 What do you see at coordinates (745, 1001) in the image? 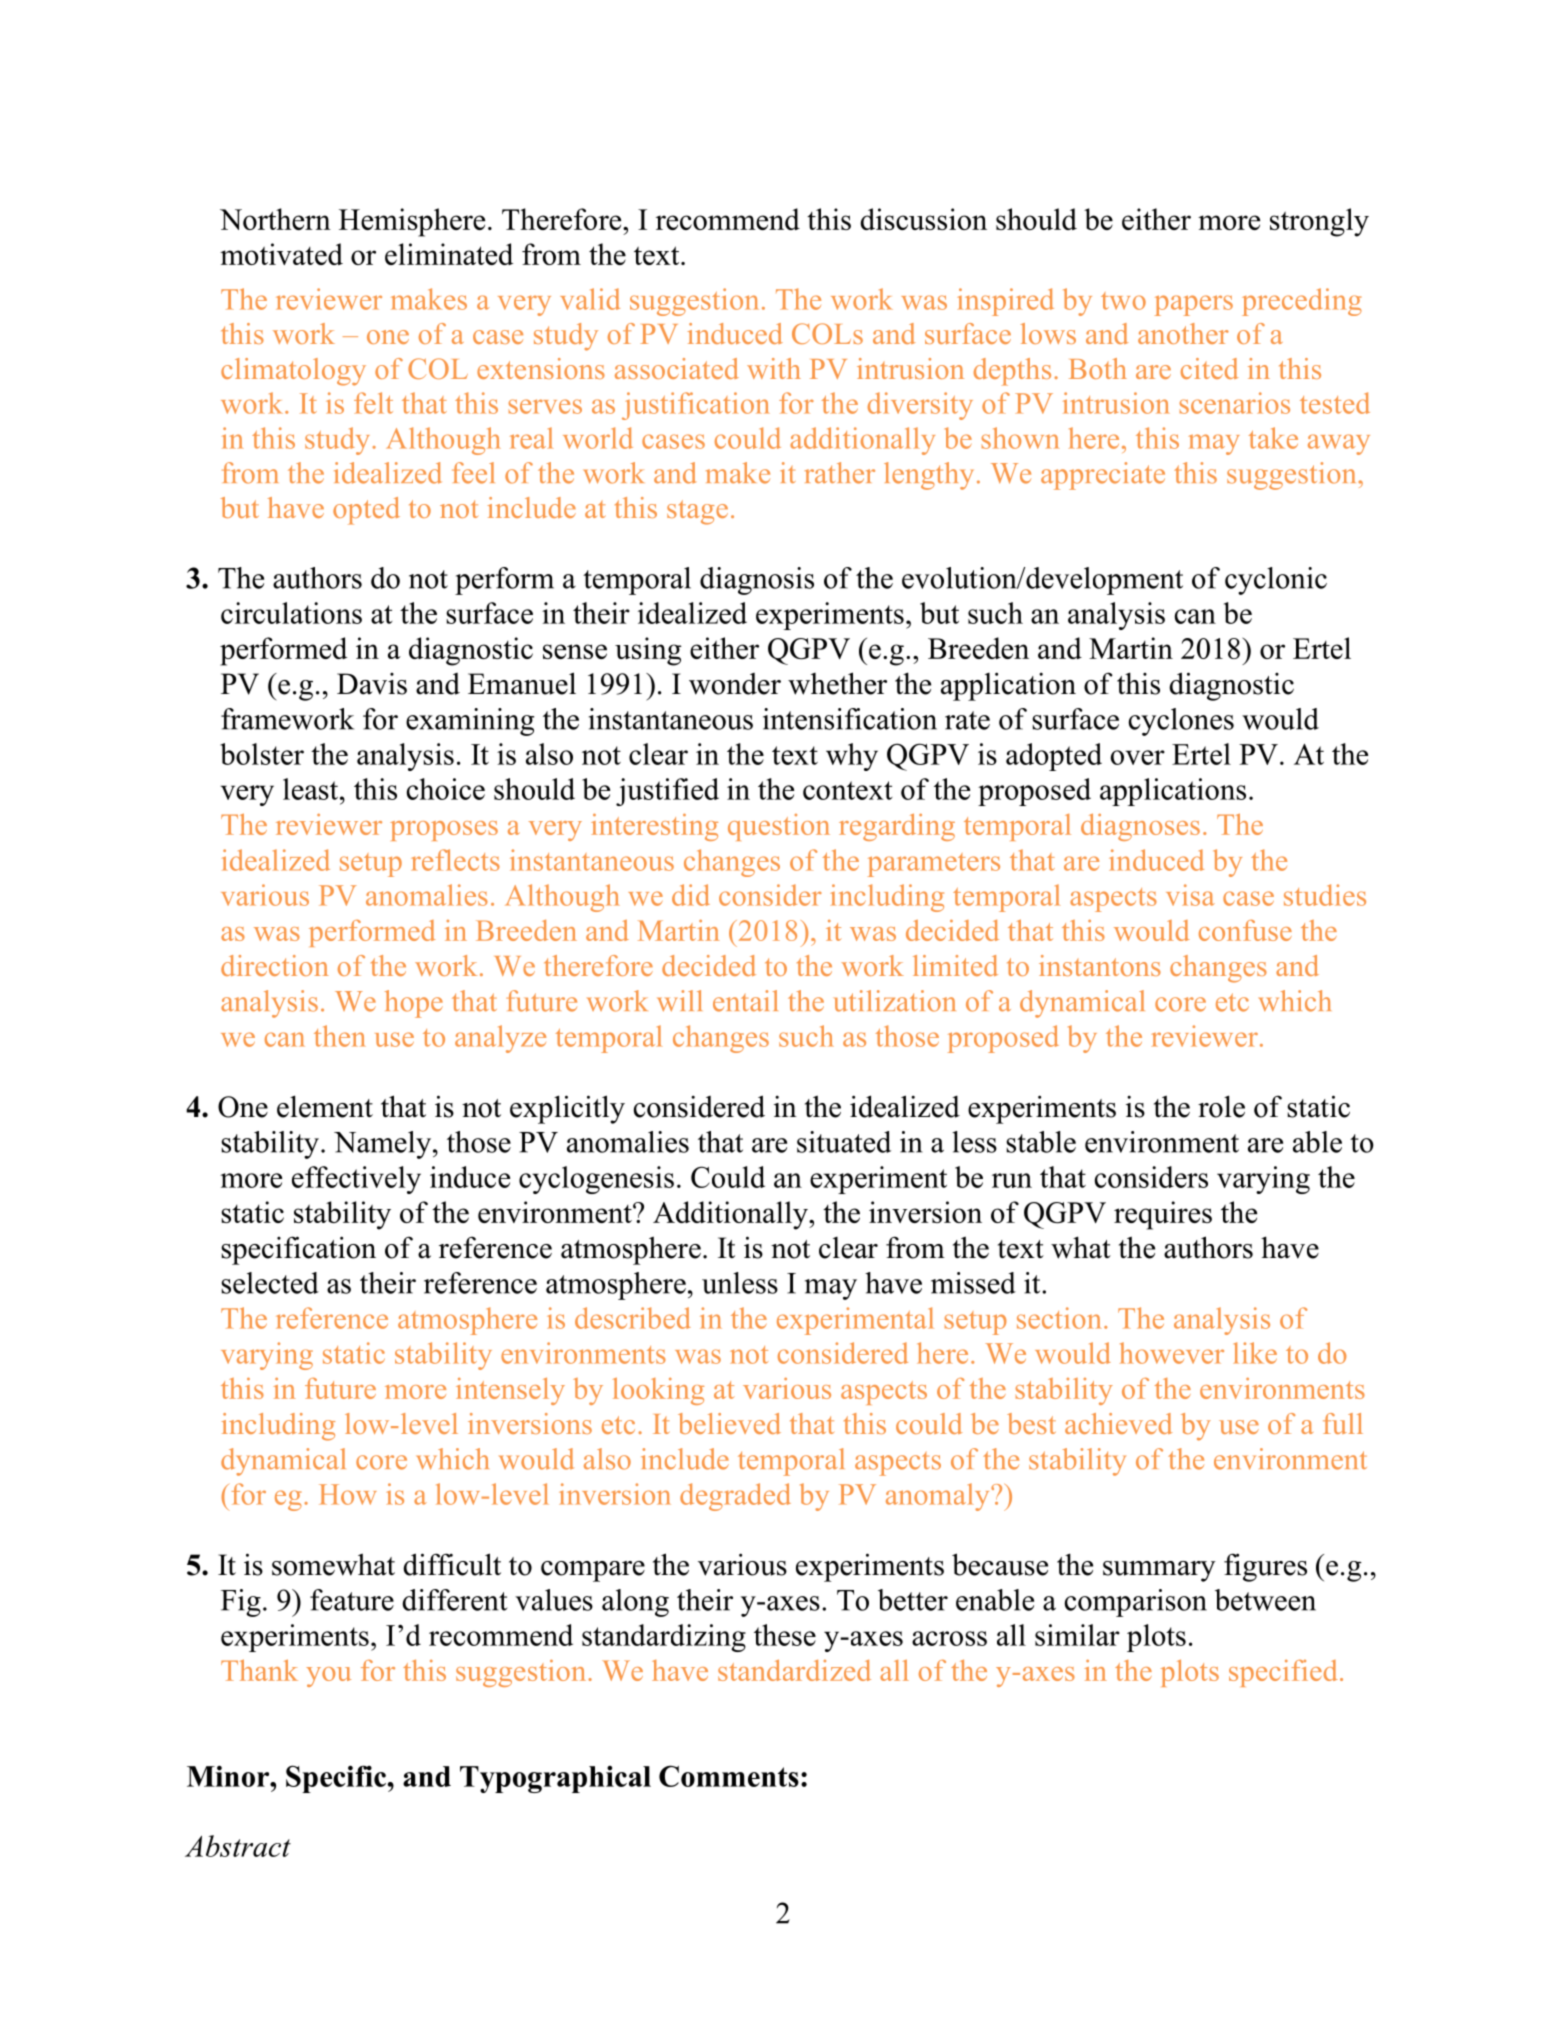
I see `entail` at bounding box center [745, 1001].
